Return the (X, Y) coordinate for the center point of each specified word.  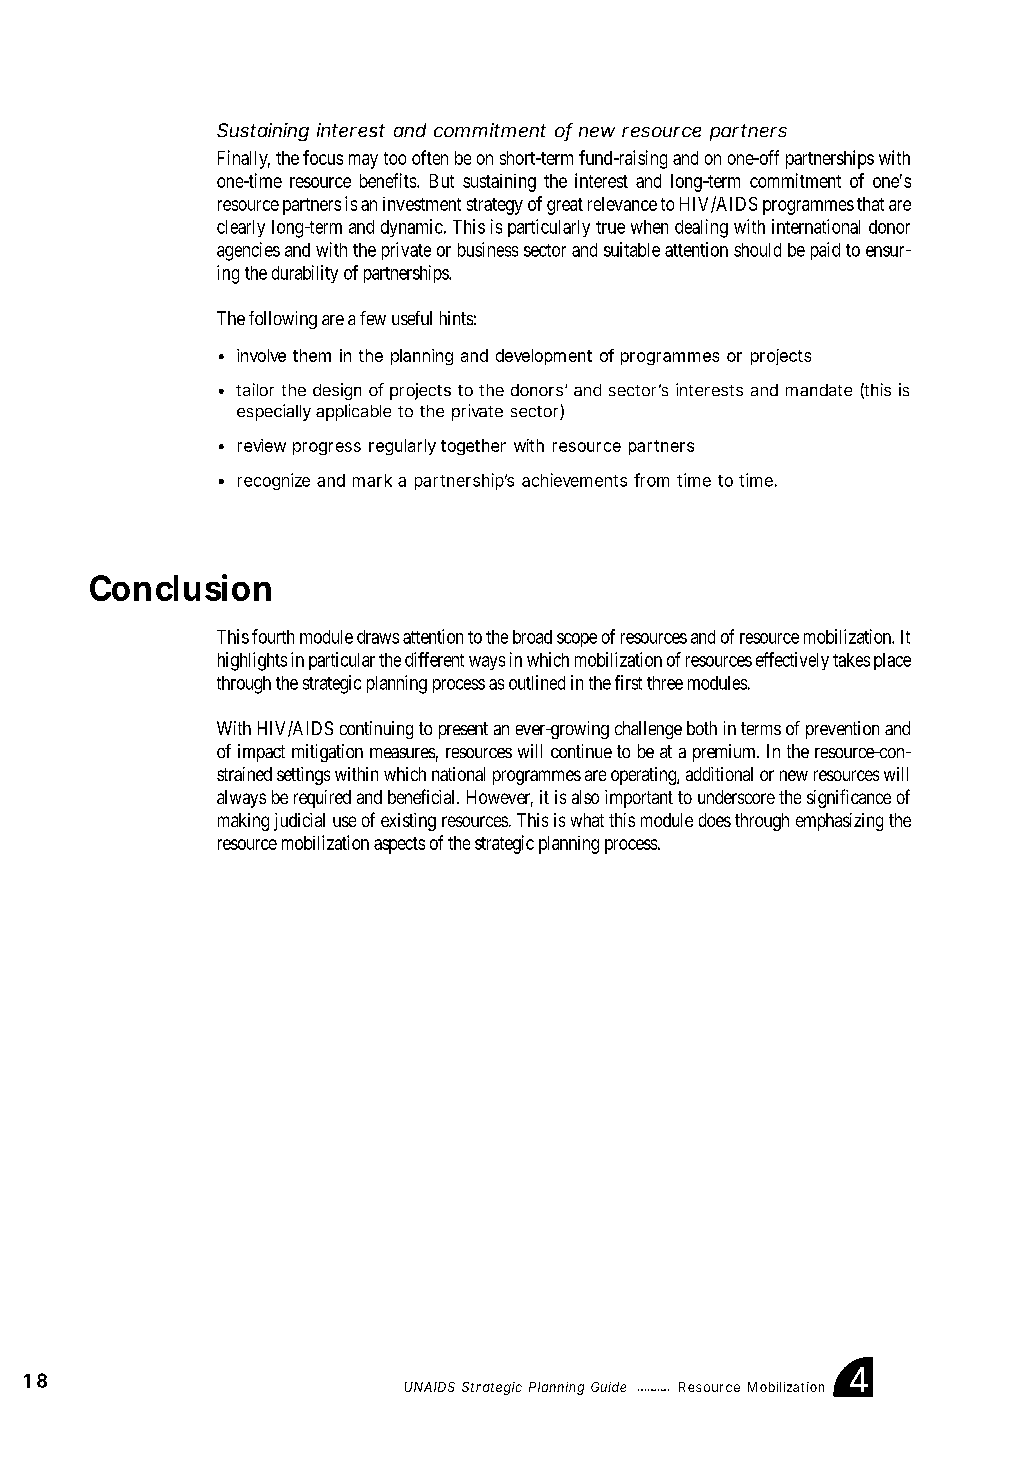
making (243, 822)
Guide (608, 1387)
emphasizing (839, 822)
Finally (244, 159)
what (587, 820)
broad (532, 637)
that (870, 204)
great (565, 206)
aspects (399, 845)
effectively (792, 661)
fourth (273, 636)
